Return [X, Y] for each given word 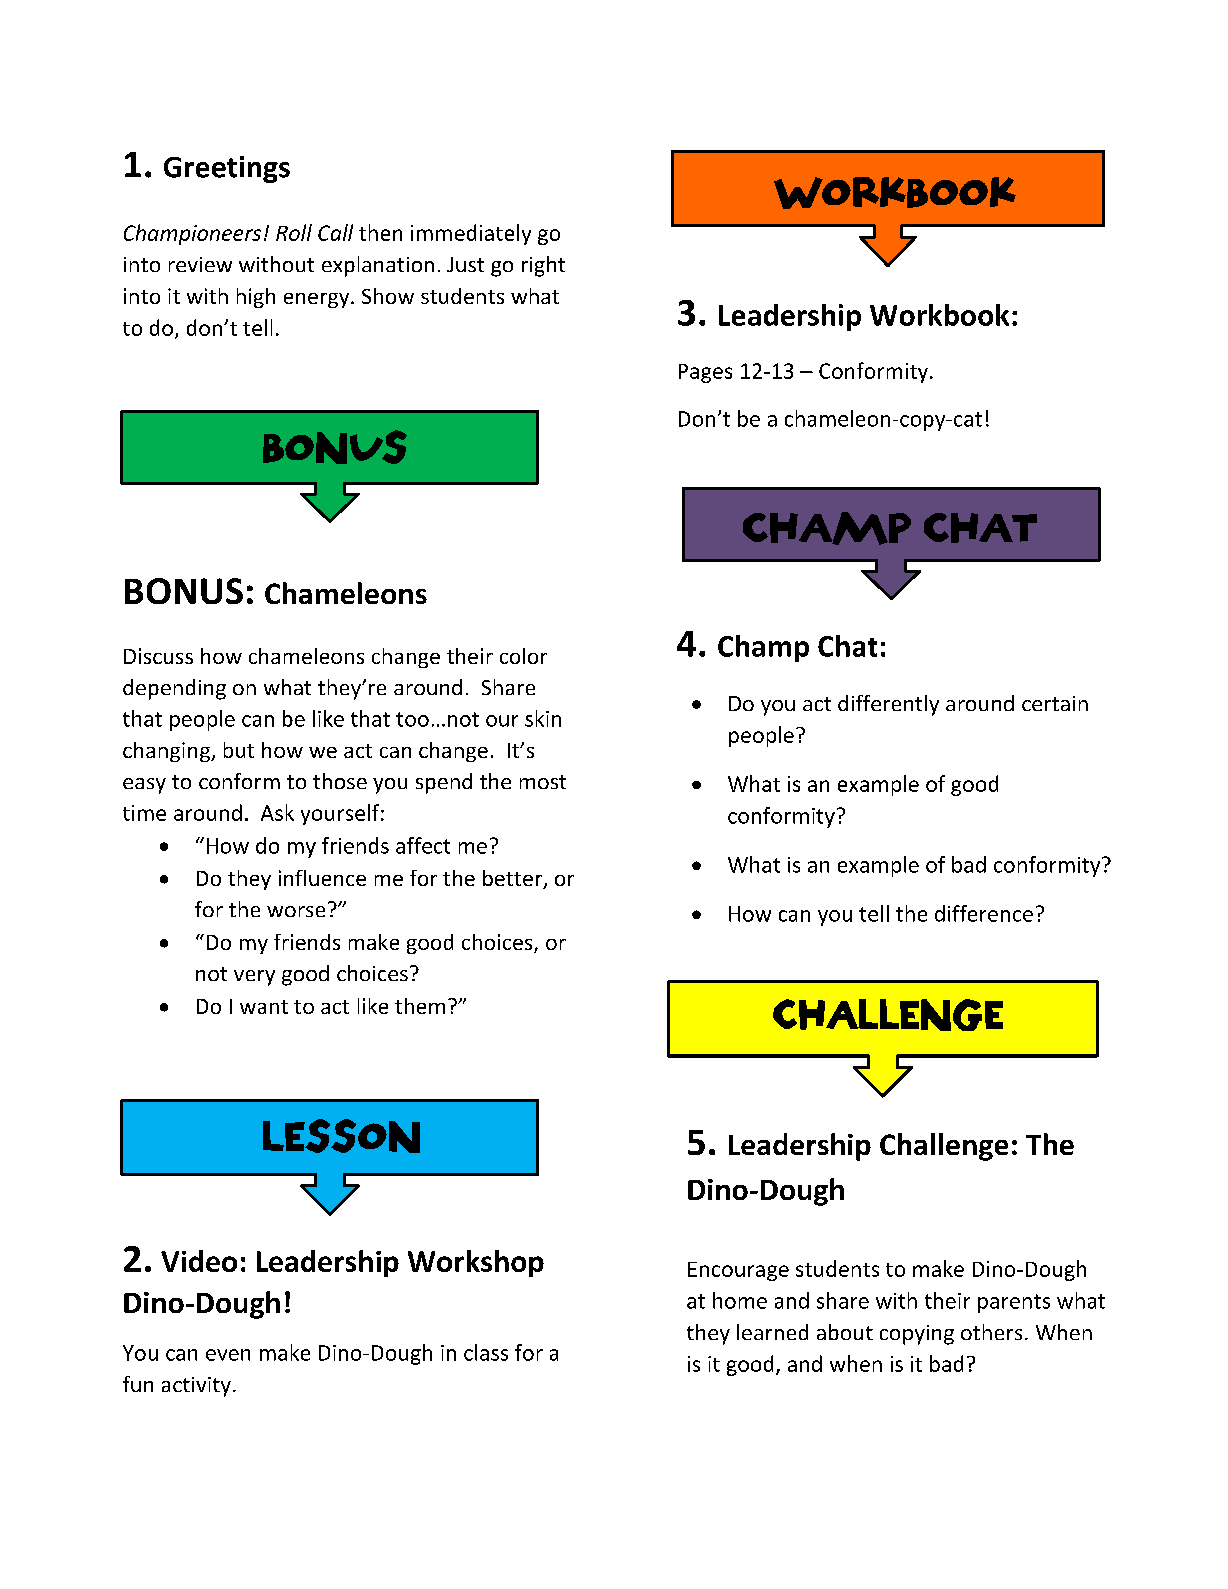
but [239, 750]
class [486, 1352]
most [543, 782]
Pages [705, 373]
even [228, 1355]
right [543, 266]
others [991, 1332]
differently [888, 705]
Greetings [227, 169]
